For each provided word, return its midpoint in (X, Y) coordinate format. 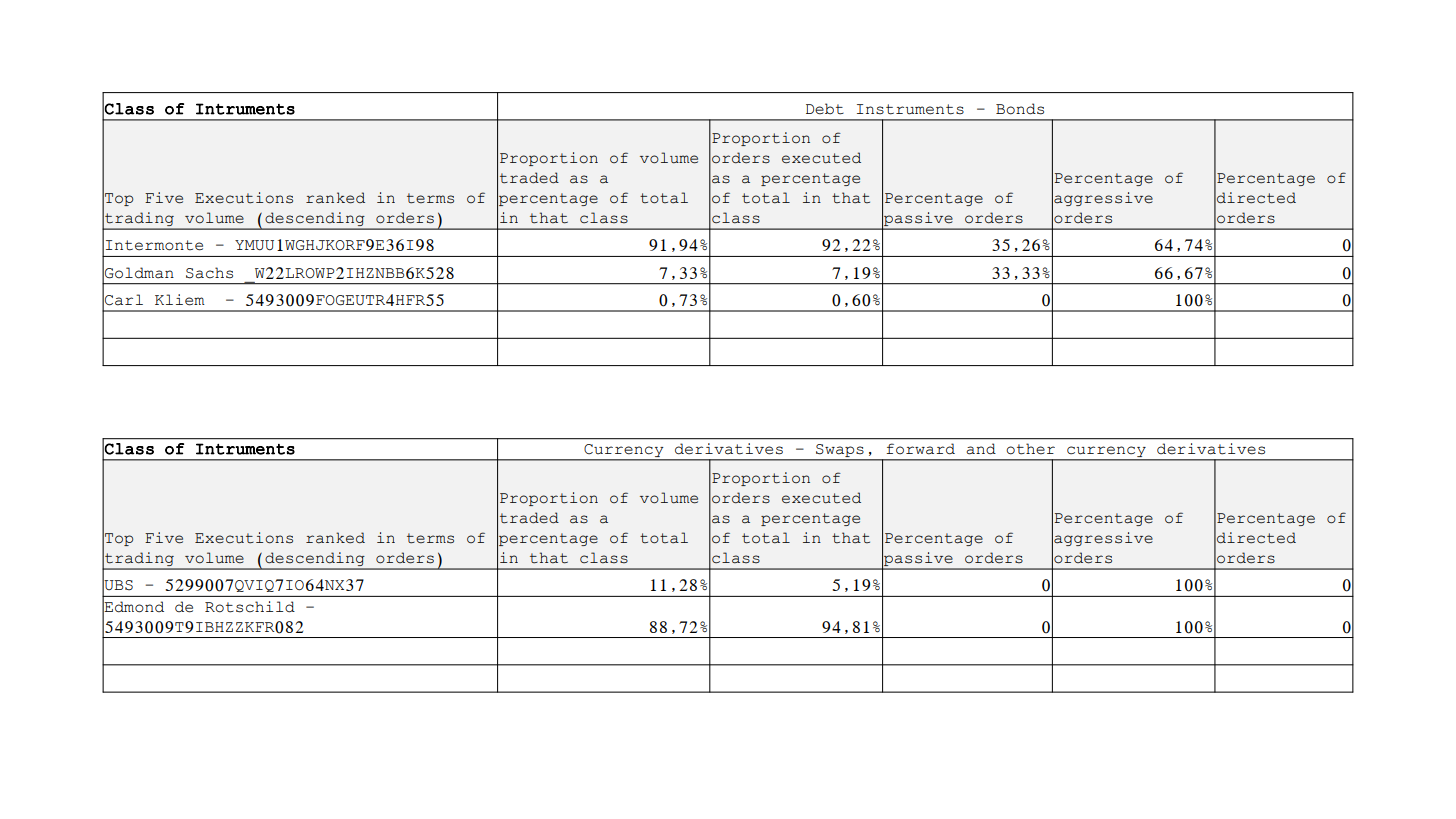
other (1030, 449)
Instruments (910, 109)
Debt (825, 109)
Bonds (1020, 109)
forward (920, 449)
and (981, 449)
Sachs (209, 273)
